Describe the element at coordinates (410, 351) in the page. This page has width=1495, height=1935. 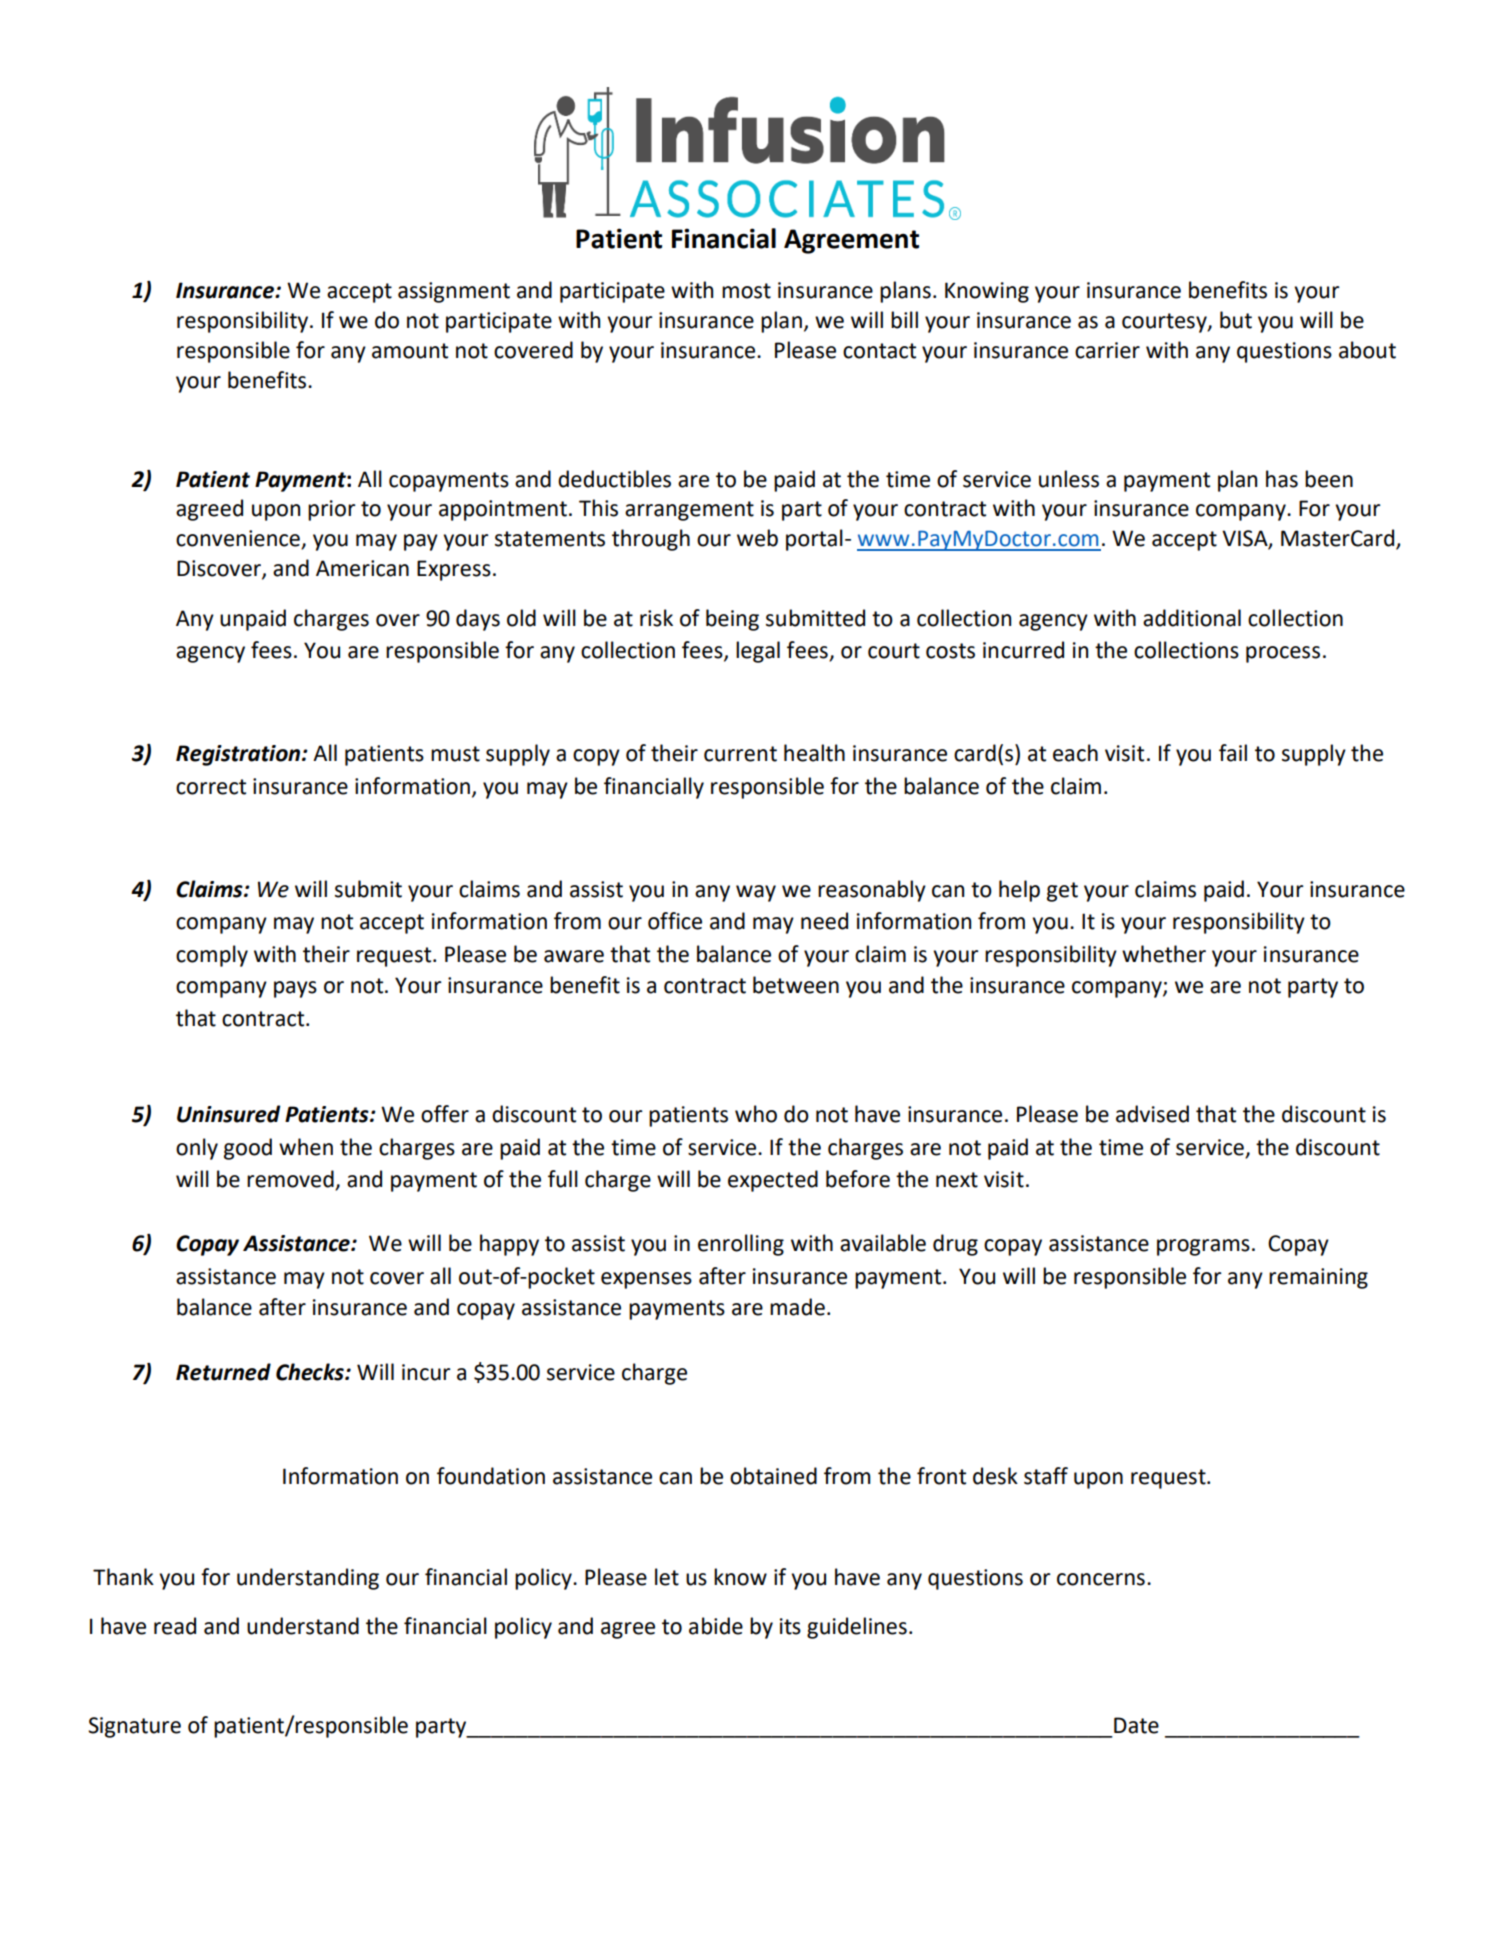
I see `amount` at that location.
